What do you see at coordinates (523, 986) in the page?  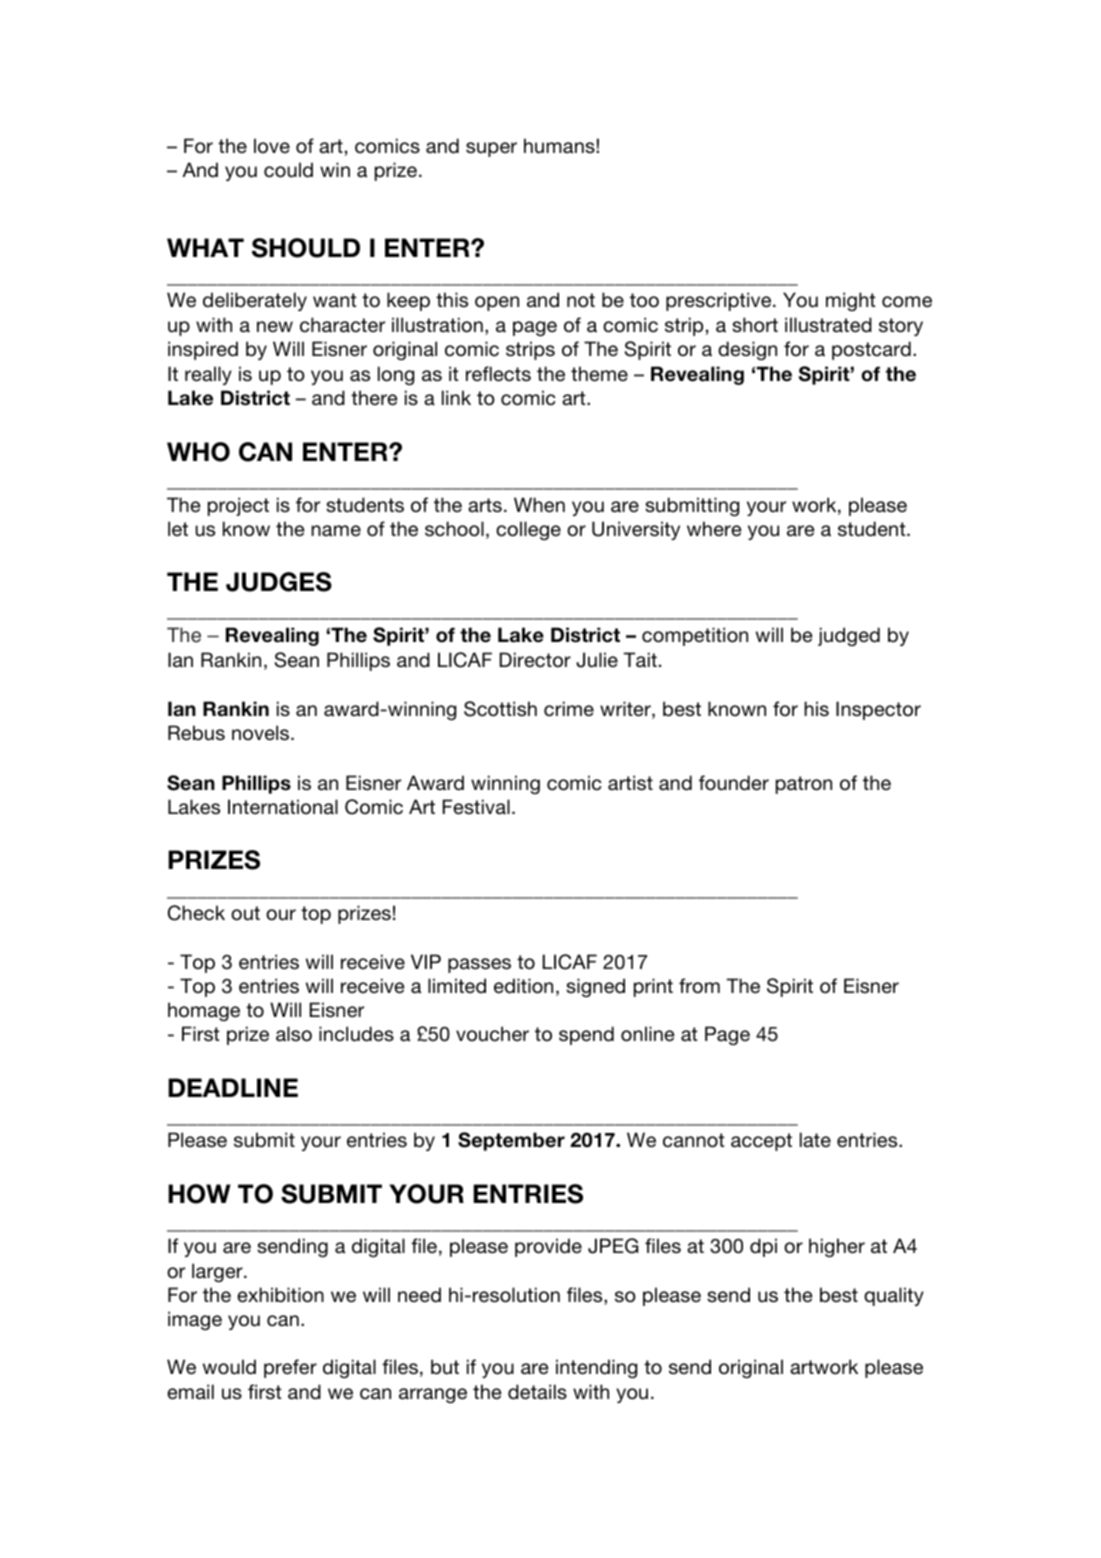 I see `edition` at bounding box center [523, 986].
